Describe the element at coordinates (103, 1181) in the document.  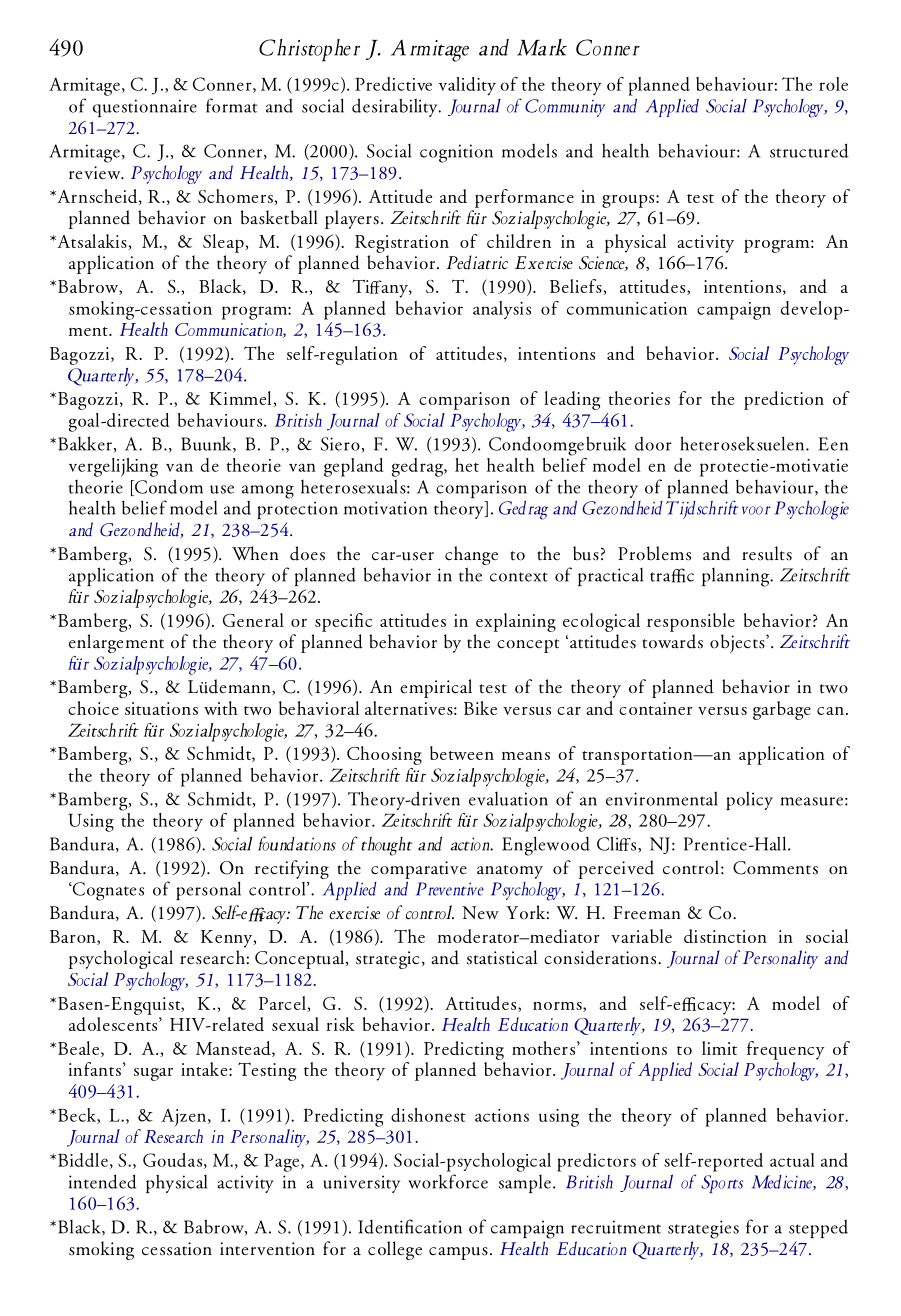
I see `intended` at that location.
